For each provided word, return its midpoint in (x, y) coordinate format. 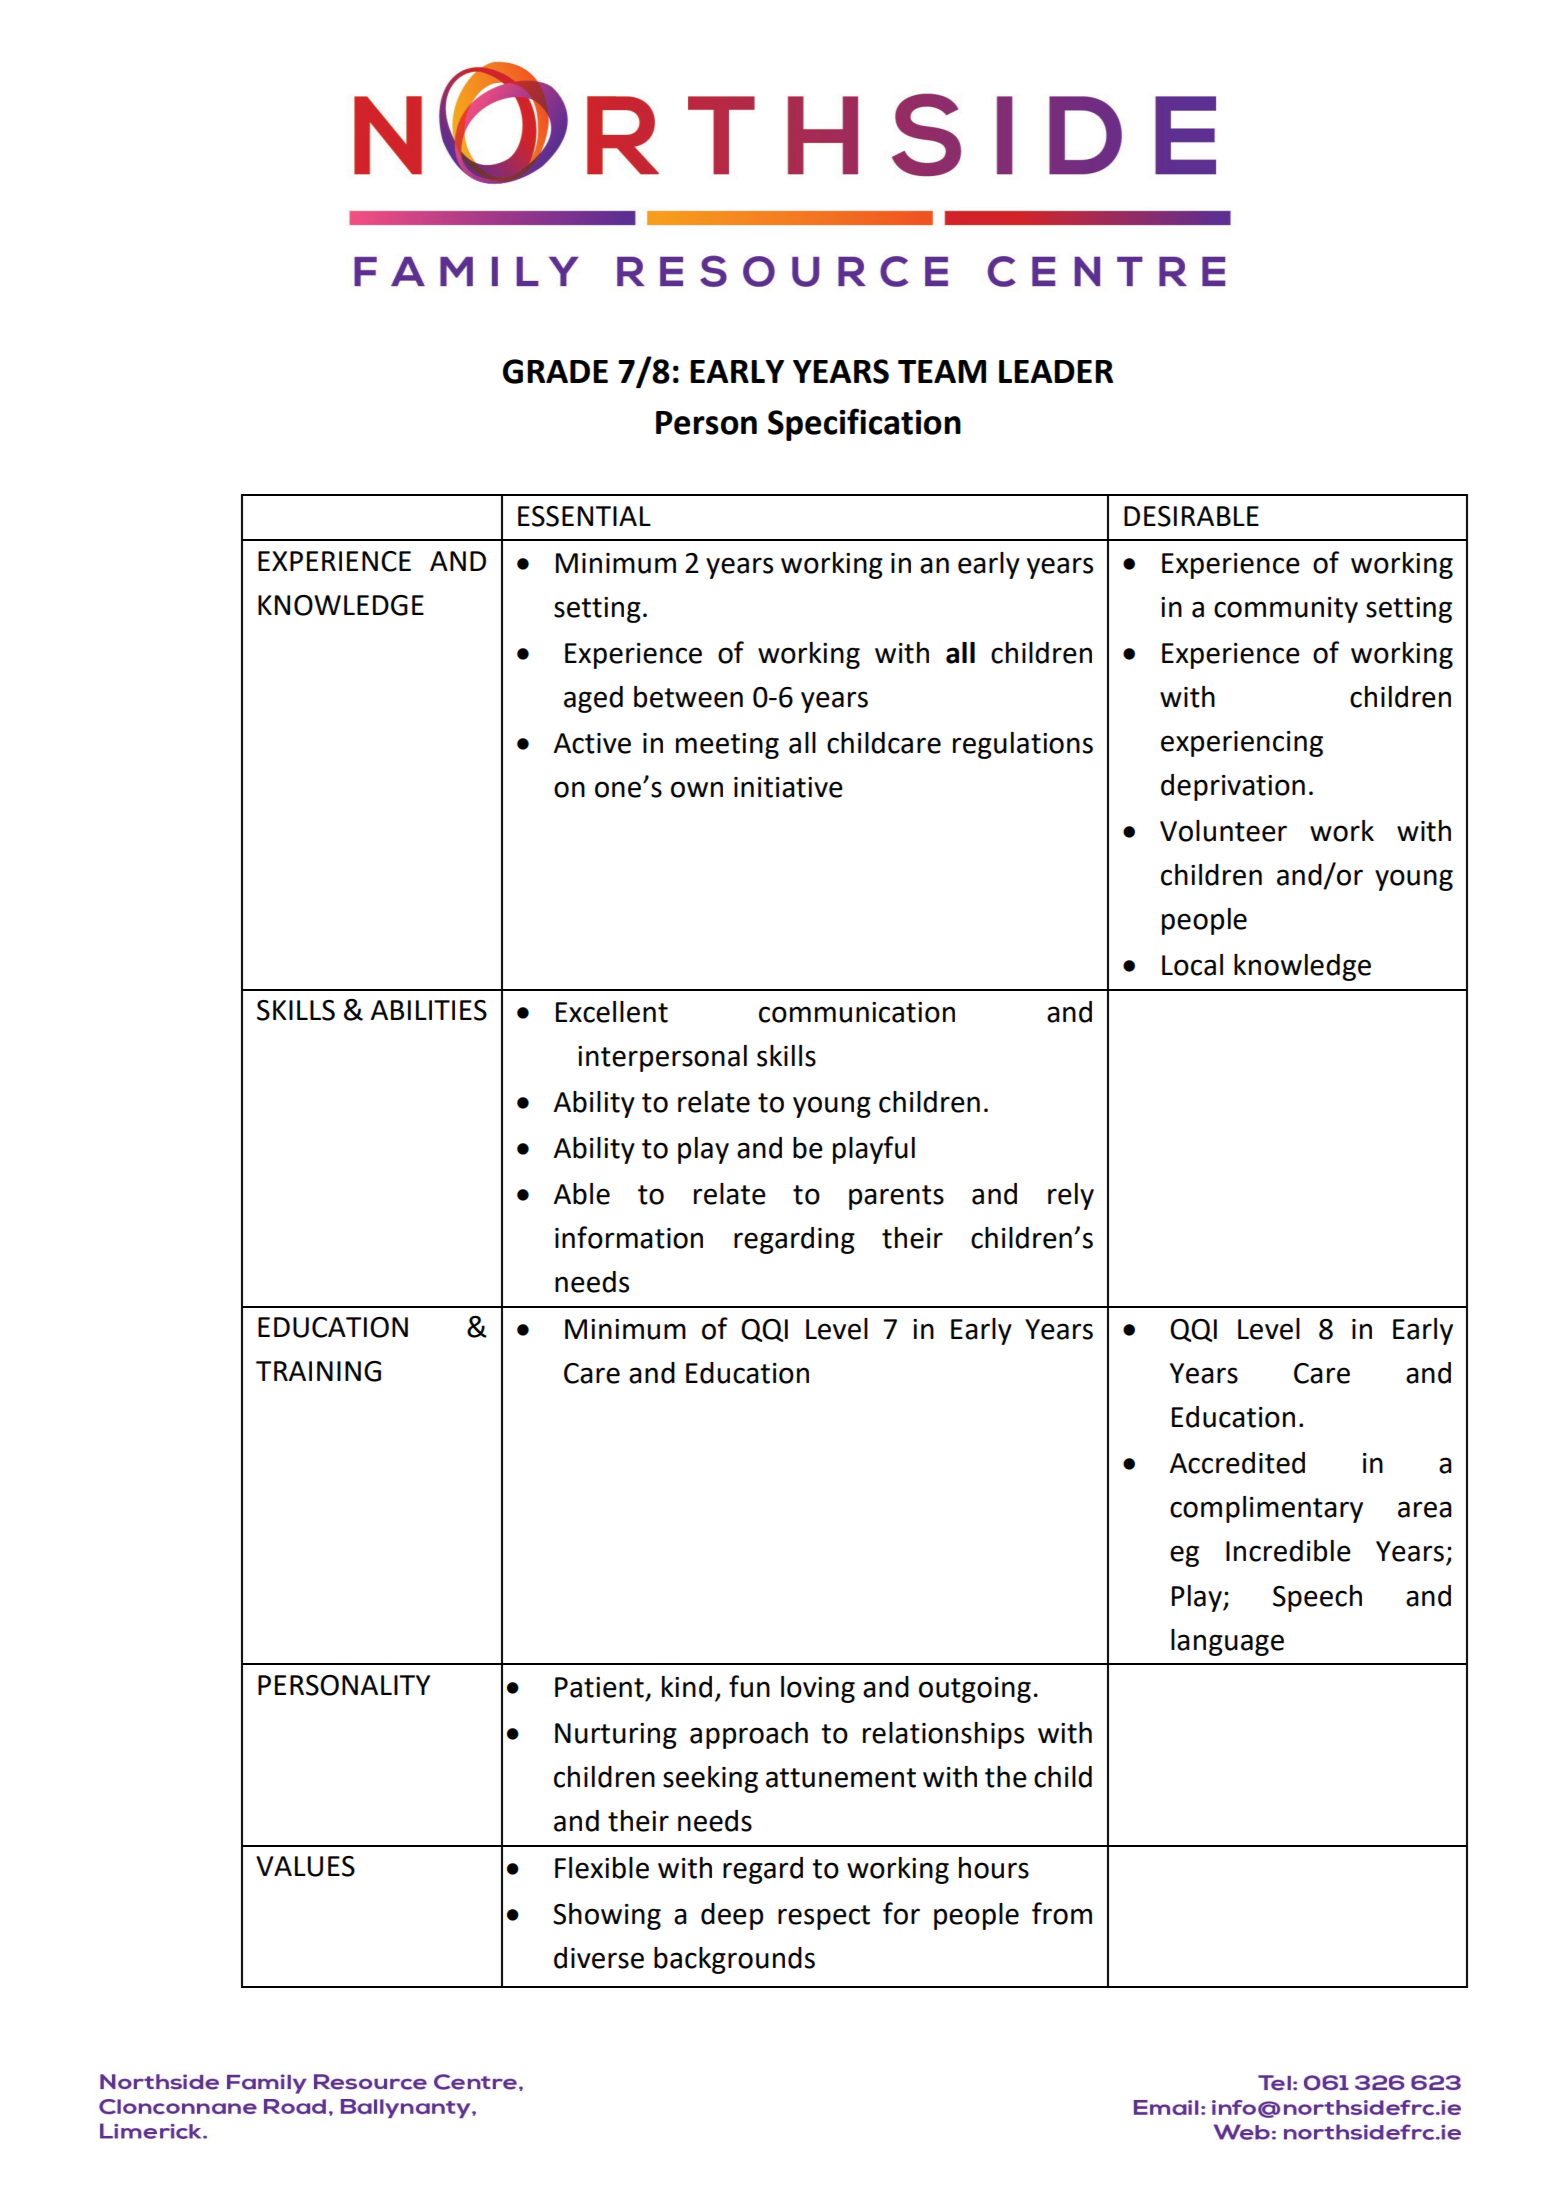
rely (1071, 1196)
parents (896, 1197)
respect (824, 1917)
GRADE (555, 371)
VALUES (305, 1866)
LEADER (1056, 371)
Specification (864, 424)
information (629, 1237)
